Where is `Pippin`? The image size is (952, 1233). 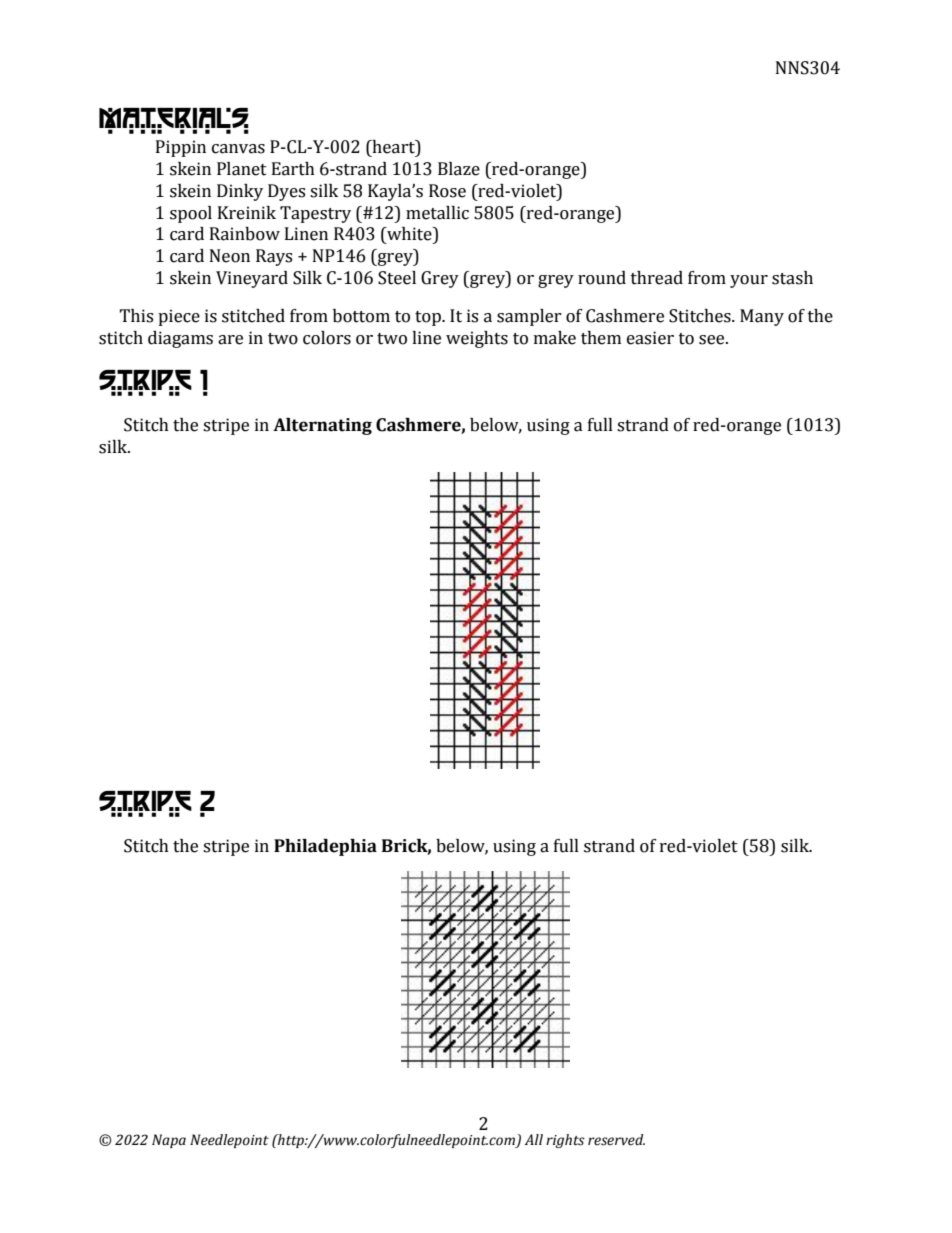 Pippin is located at coordinates (181, 148).
